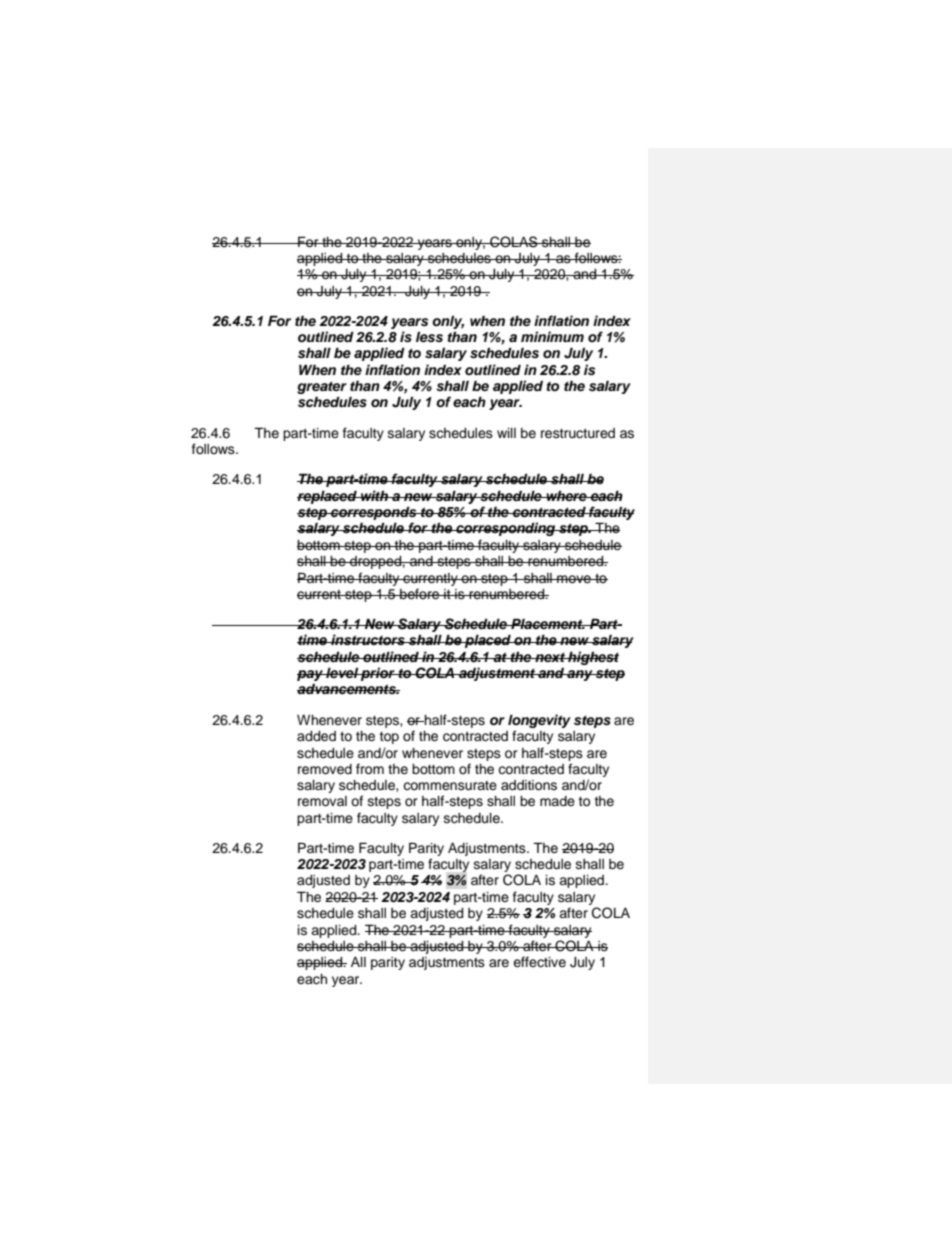 This screenshot has width=952, height=1233. Describe the element at coordinates (342, 672) in the screenshot. I see `level` at that location.
